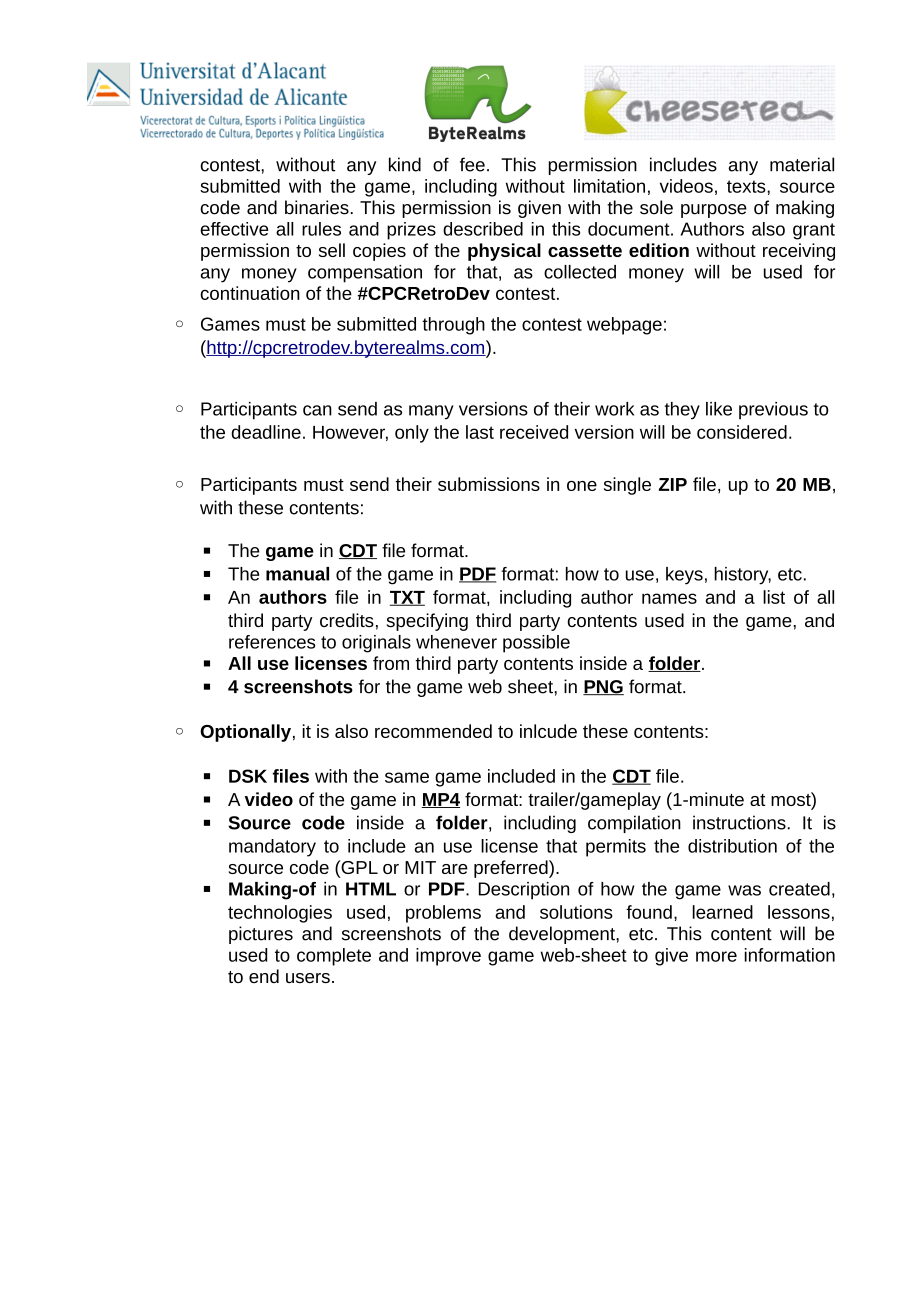  What do you see at coordinates (472, 164) in the page?
I see `fee` at bounding box center [472, 164].
